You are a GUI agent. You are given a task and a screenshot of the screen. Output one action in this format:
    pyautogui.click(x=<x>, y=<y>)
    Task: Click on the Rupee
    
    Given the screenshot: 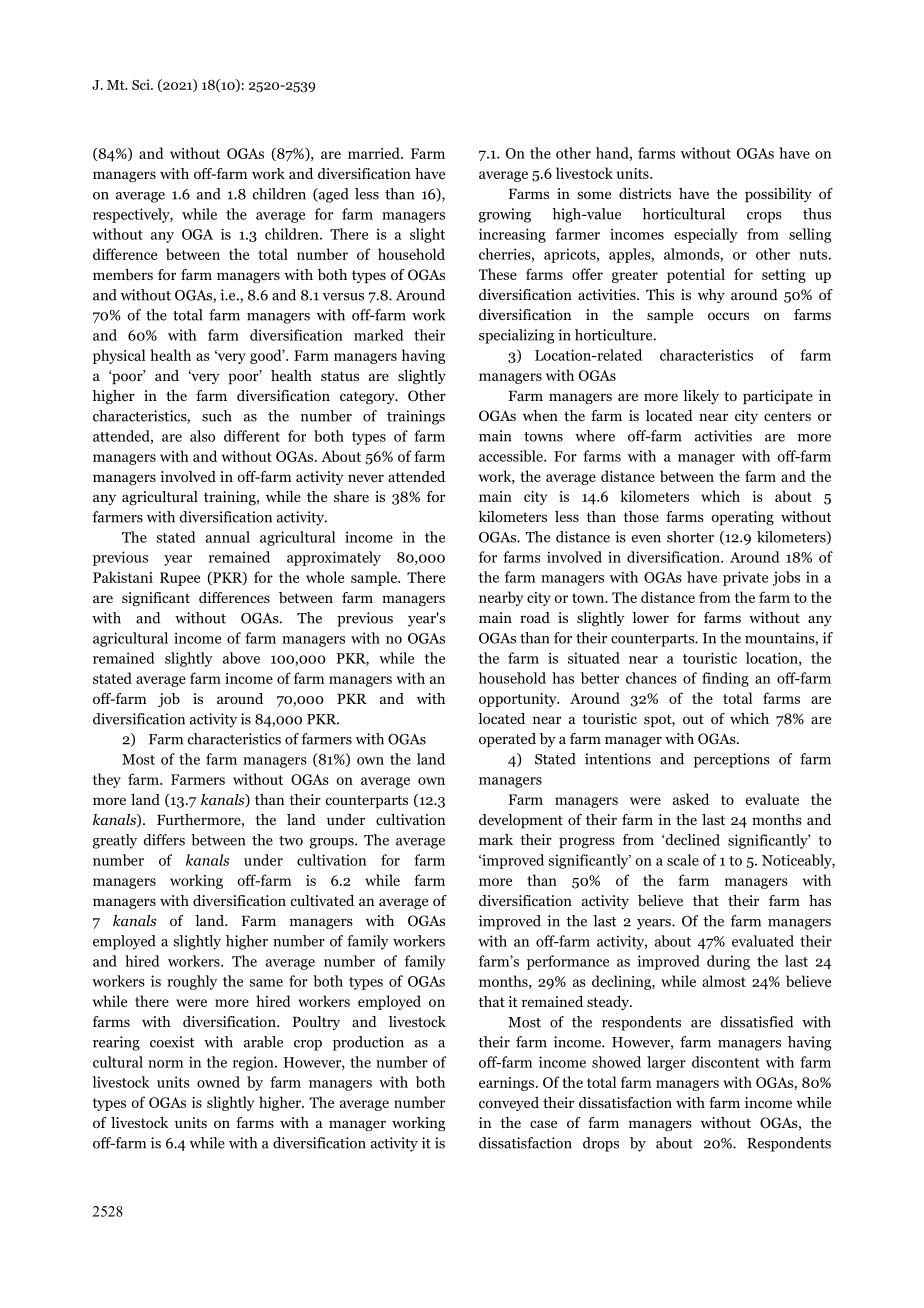 What is the action you would take?
    pyautogui.click(x=180, y=579)
